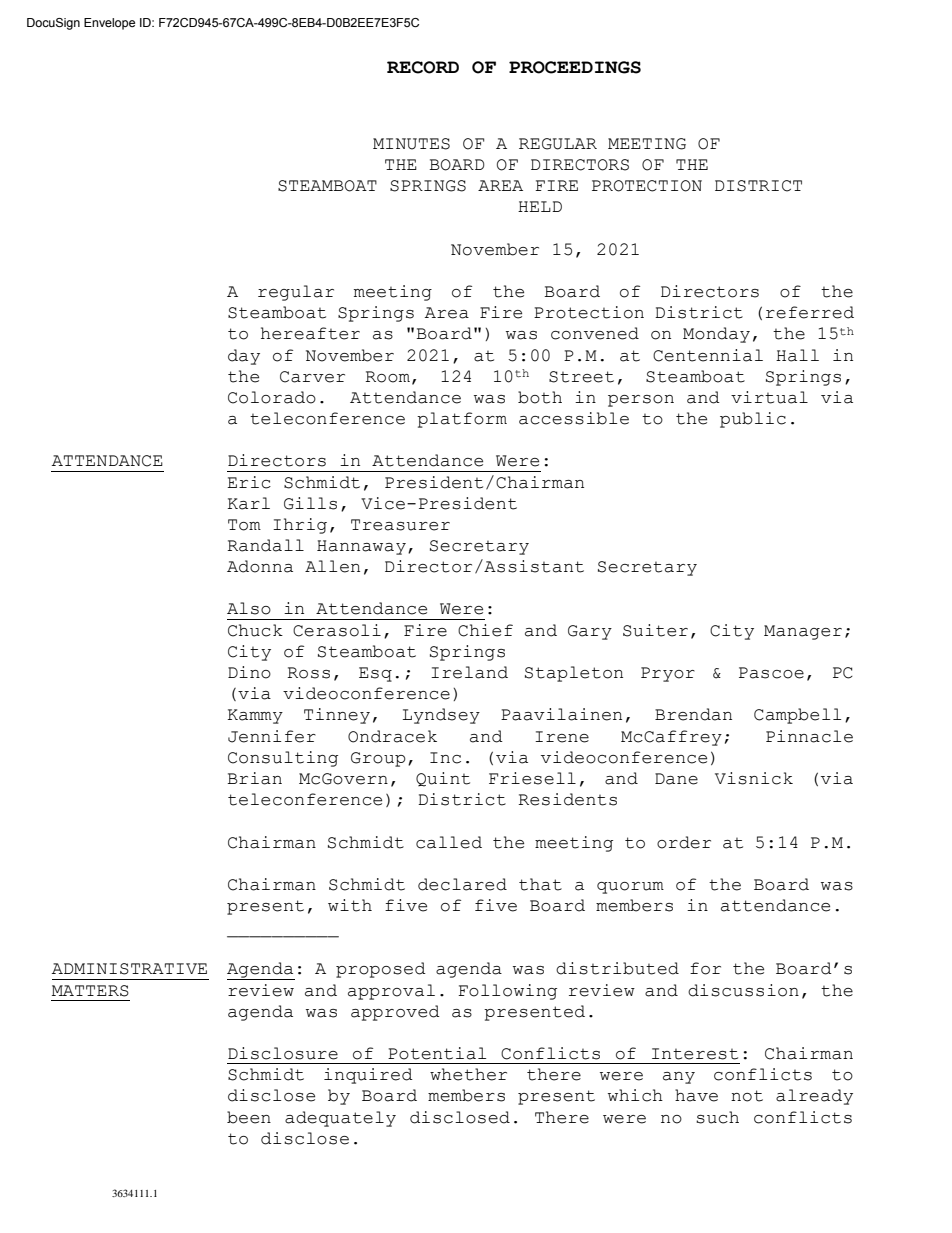  Describe the element at coordinates (249, 608) in the screenshot. I see `Also` at that location.
